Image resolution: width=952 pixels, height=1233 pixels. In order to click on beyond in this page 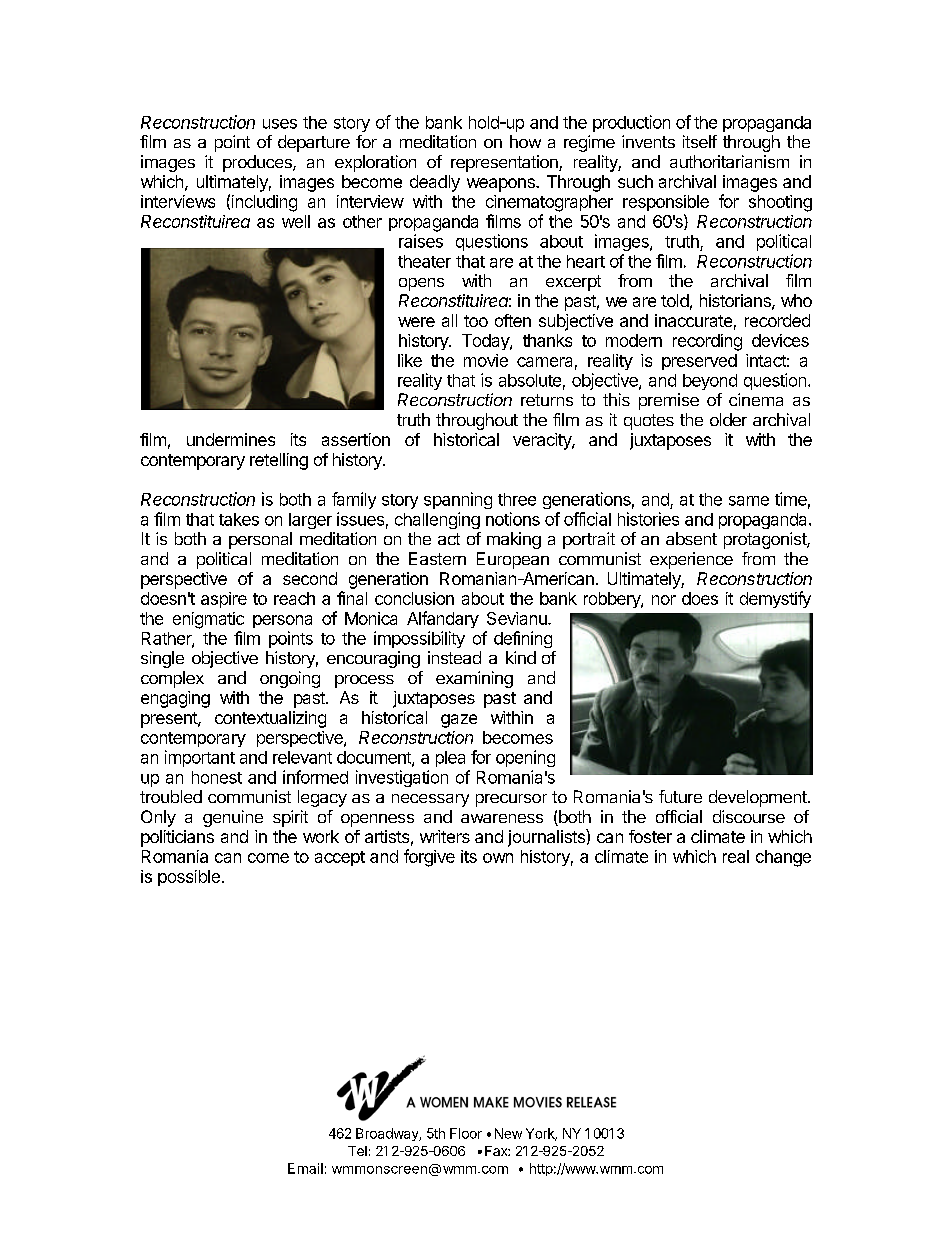, I will do `click(710, 382)`.
